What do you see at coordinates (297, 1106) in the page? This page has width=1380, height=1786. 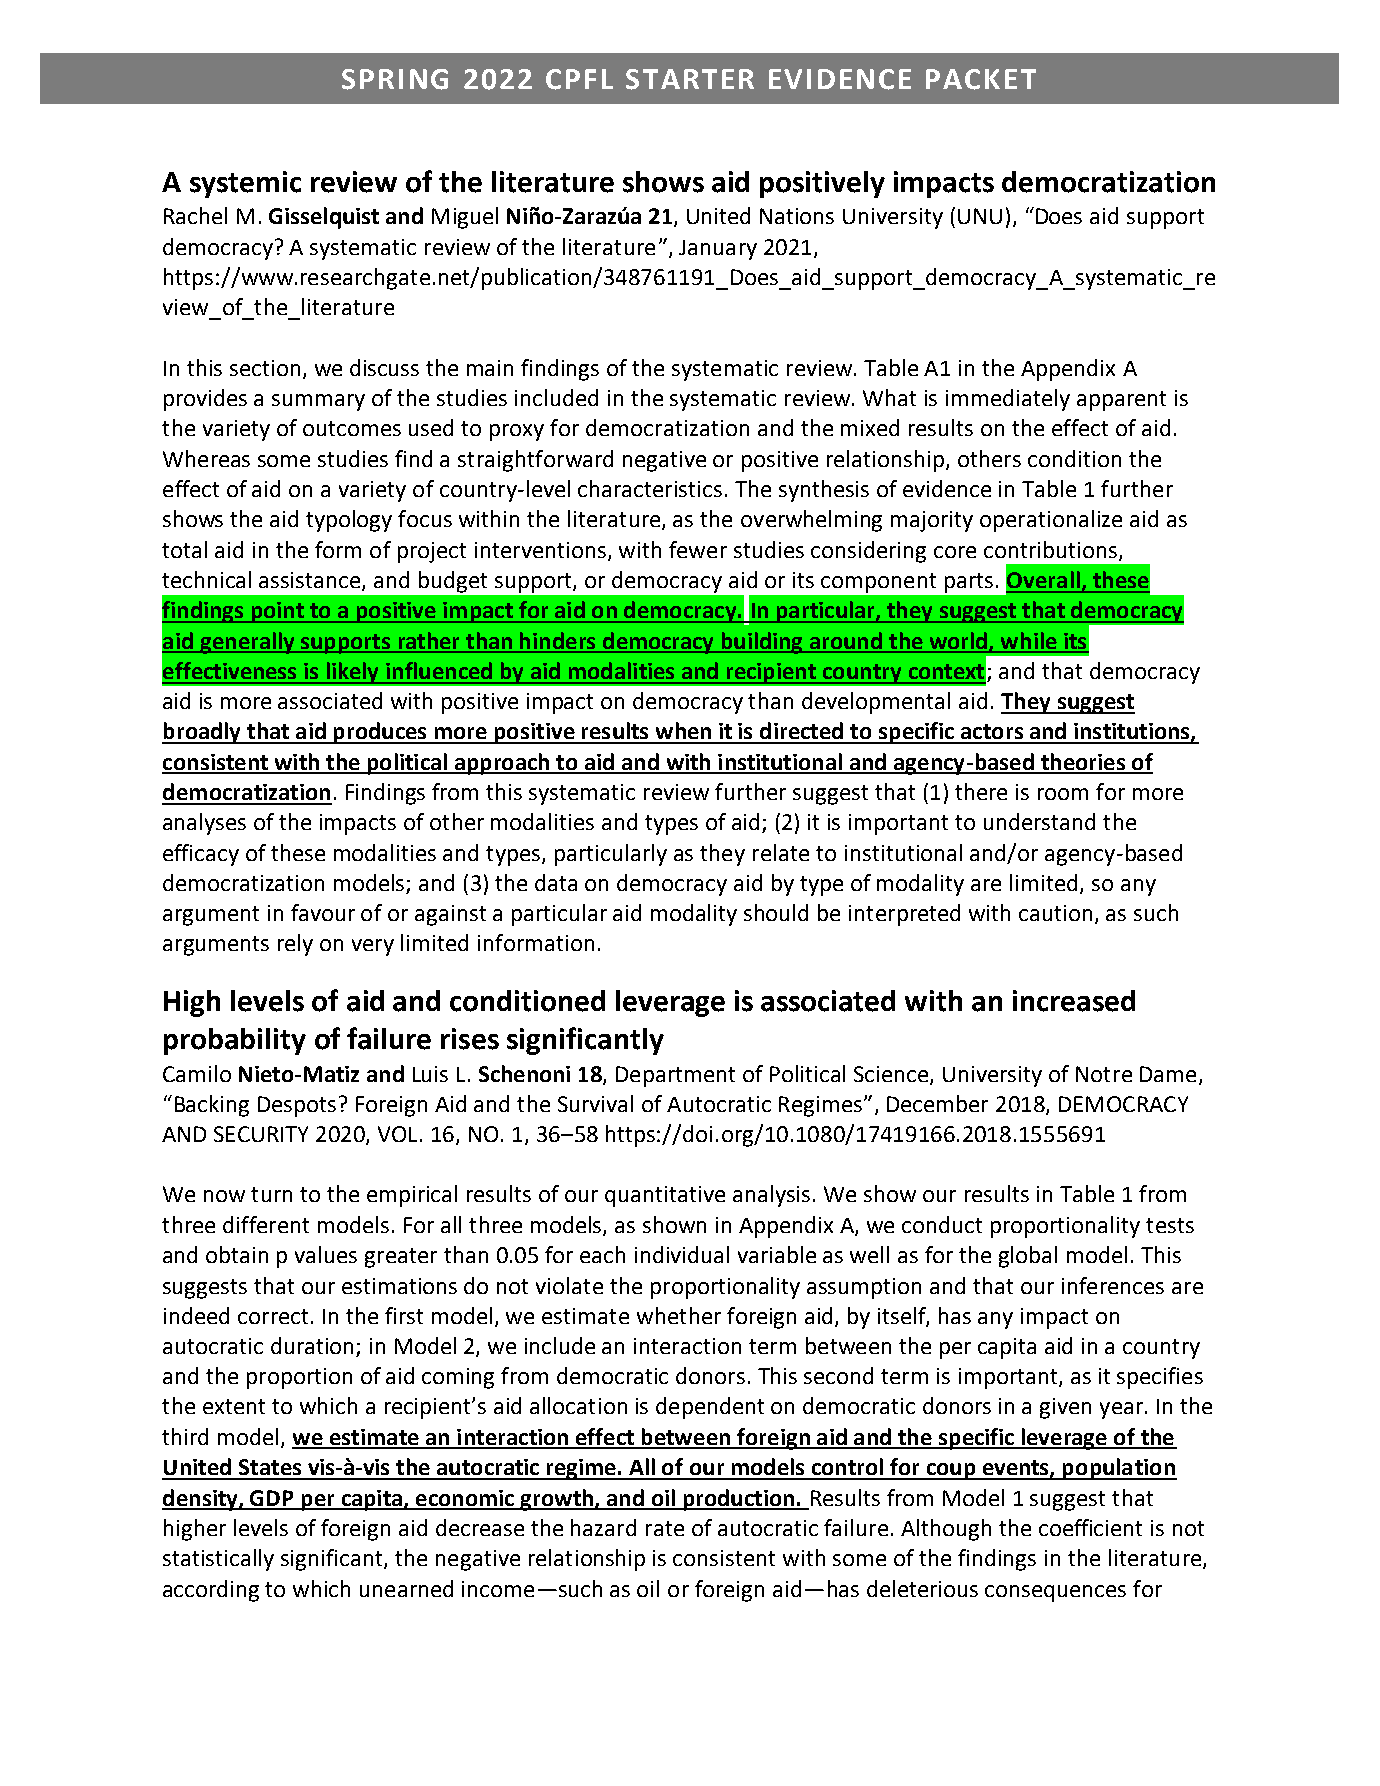 I see `Despots` at bounding box center [297, 1106].
